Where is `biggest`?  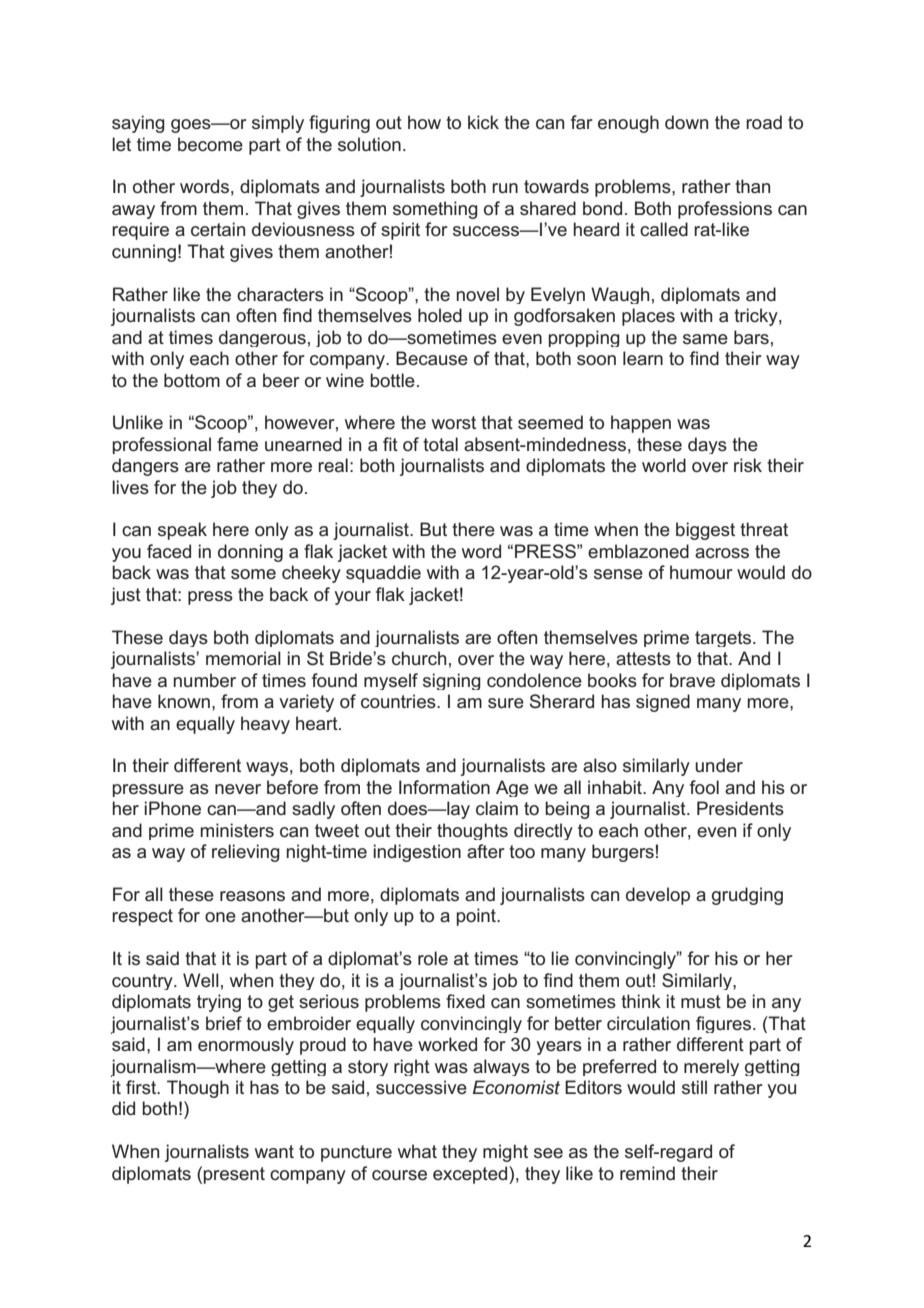 biggest is located at coordinates (705, 531).
